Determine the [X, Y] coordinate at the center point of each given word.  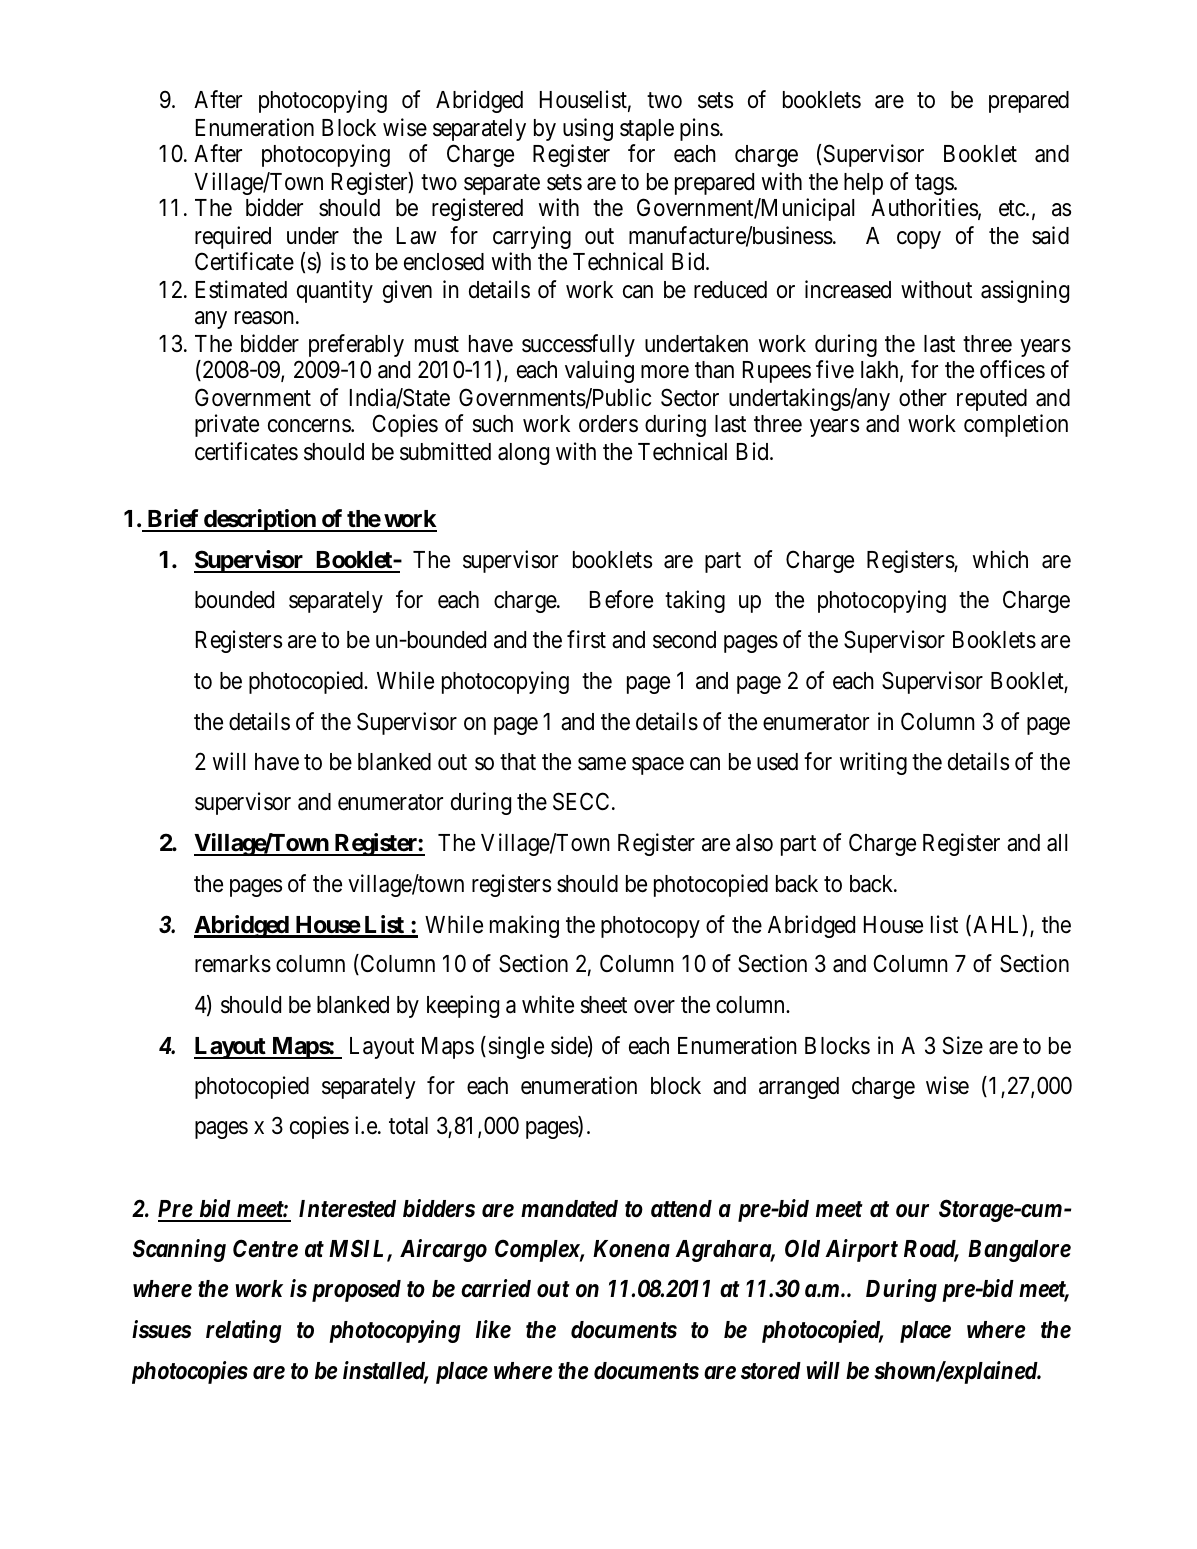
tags [935, 184]
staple [647, 130]
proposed [356, 1291]
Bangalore [1019, 1251]
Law [416, 236]
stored [771, 1371]
